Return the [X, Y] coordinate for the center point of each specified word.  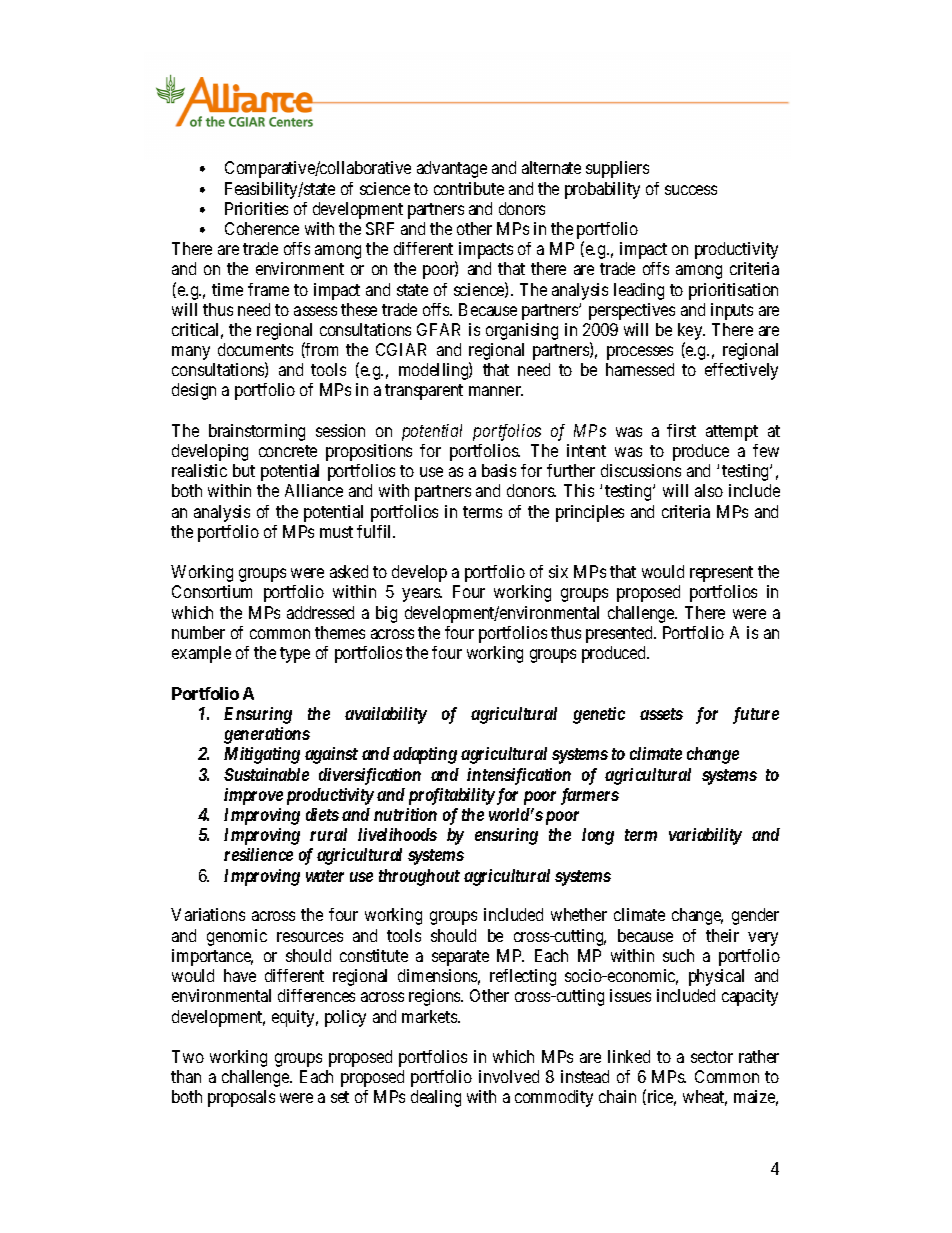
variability [705, 836]
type [295, 655]
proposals [241, 1098]
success [691, 190]
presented [620, 634]
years [422, 595]
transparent [424, 392]
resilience [258, 854]
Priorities [256, 208]
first [681, 430]
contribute [469, 188]
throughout [419, 877]
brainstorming [257, 432]
